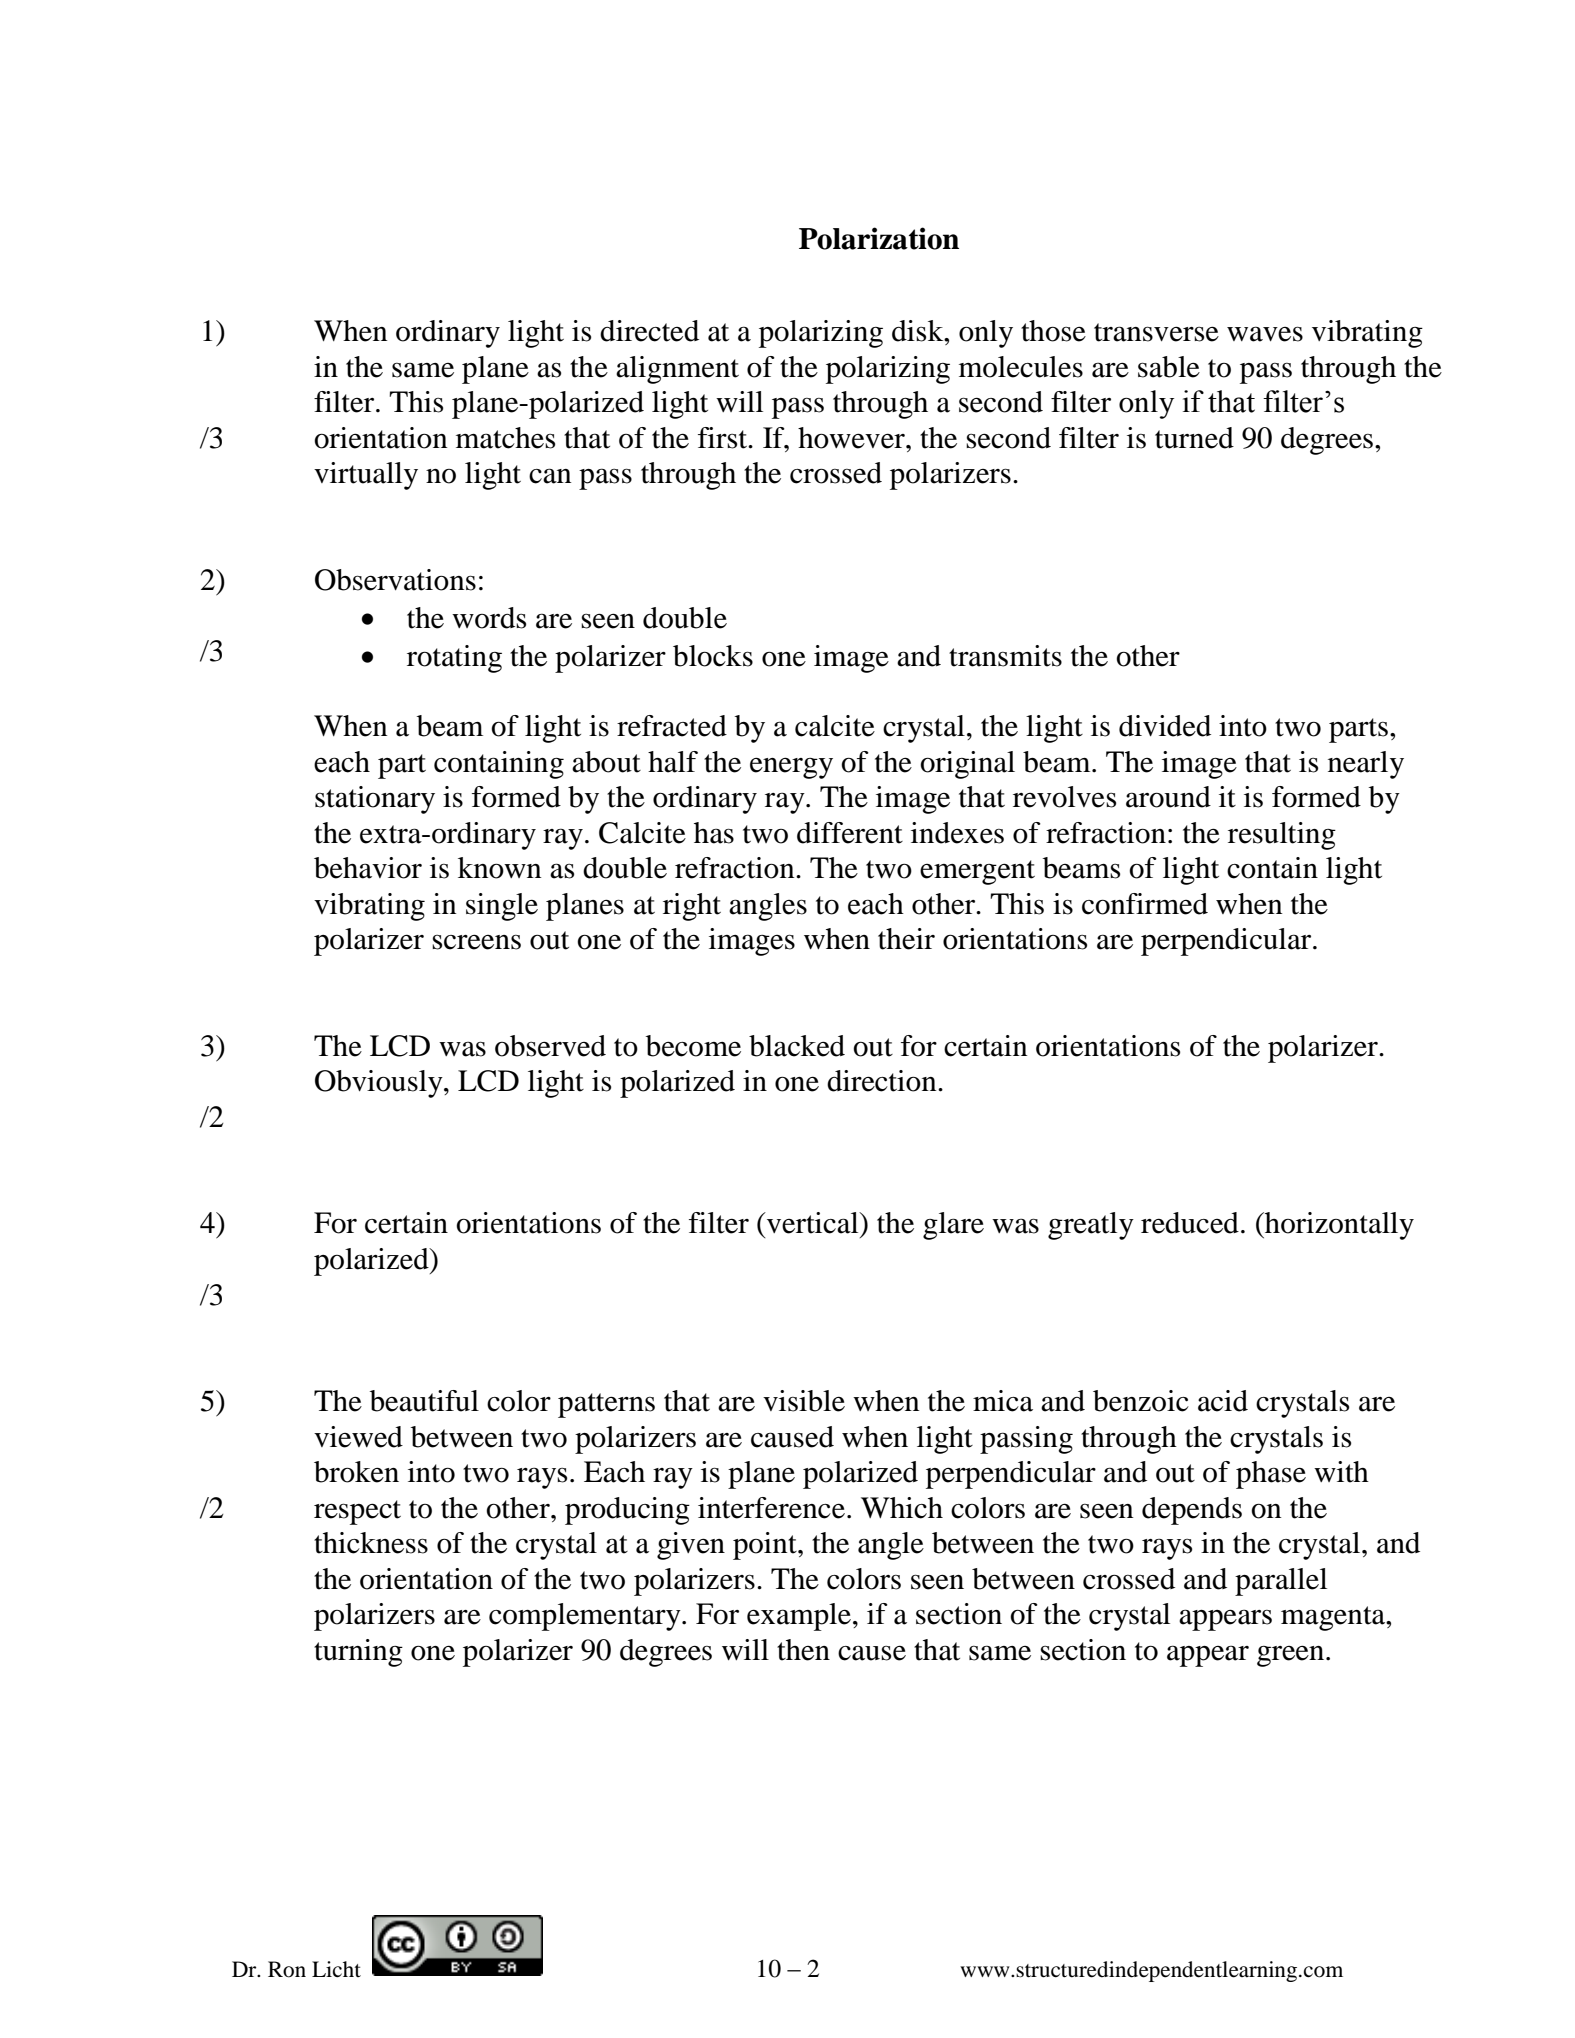 The image size is (1575, 2038). What do you see at coordinates (1265, 334) in the page?
I see `waves` at bounding box center [1265, 334].
